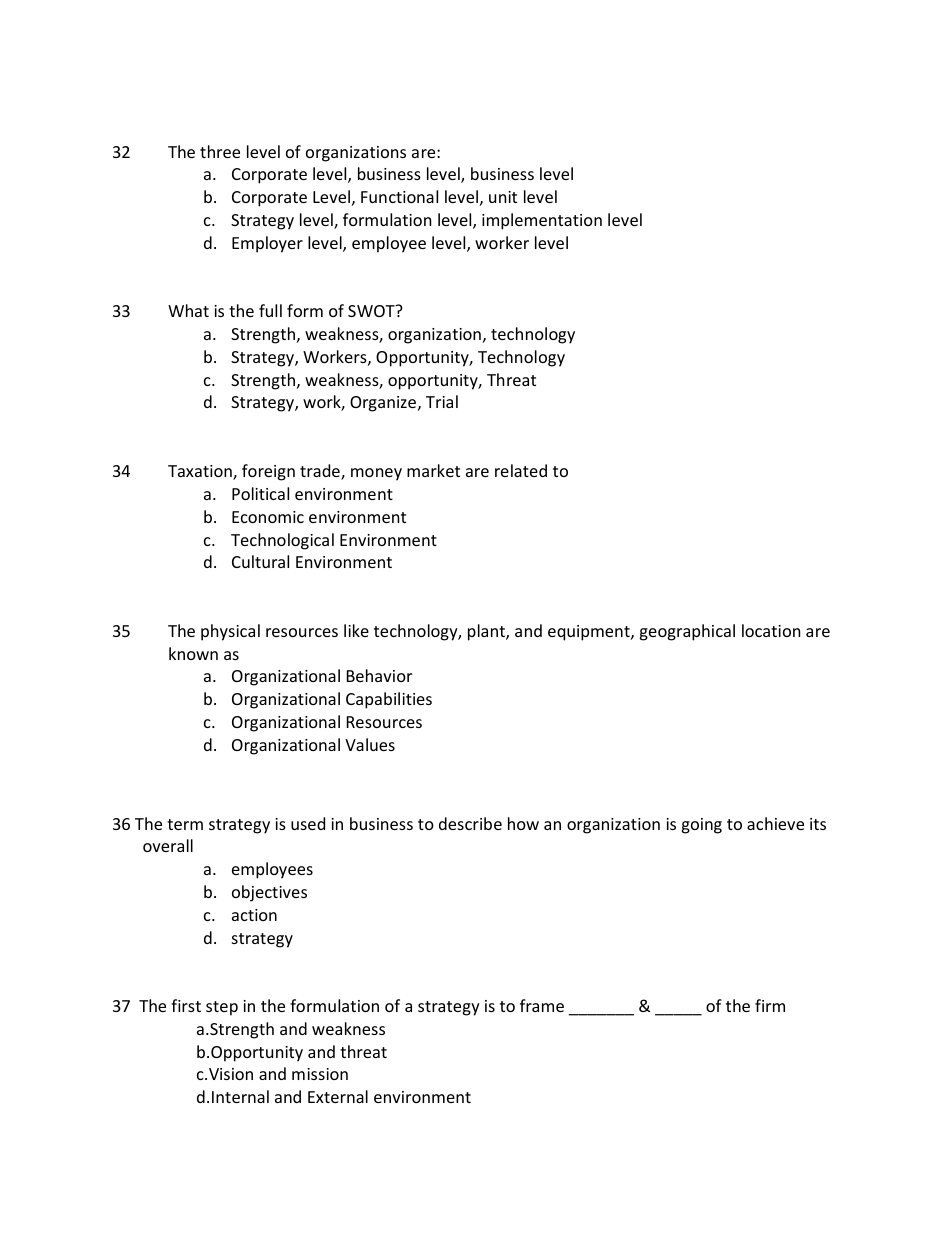  Describe the element at coordinates (185, 824) in the document. I see `term` at that location.
